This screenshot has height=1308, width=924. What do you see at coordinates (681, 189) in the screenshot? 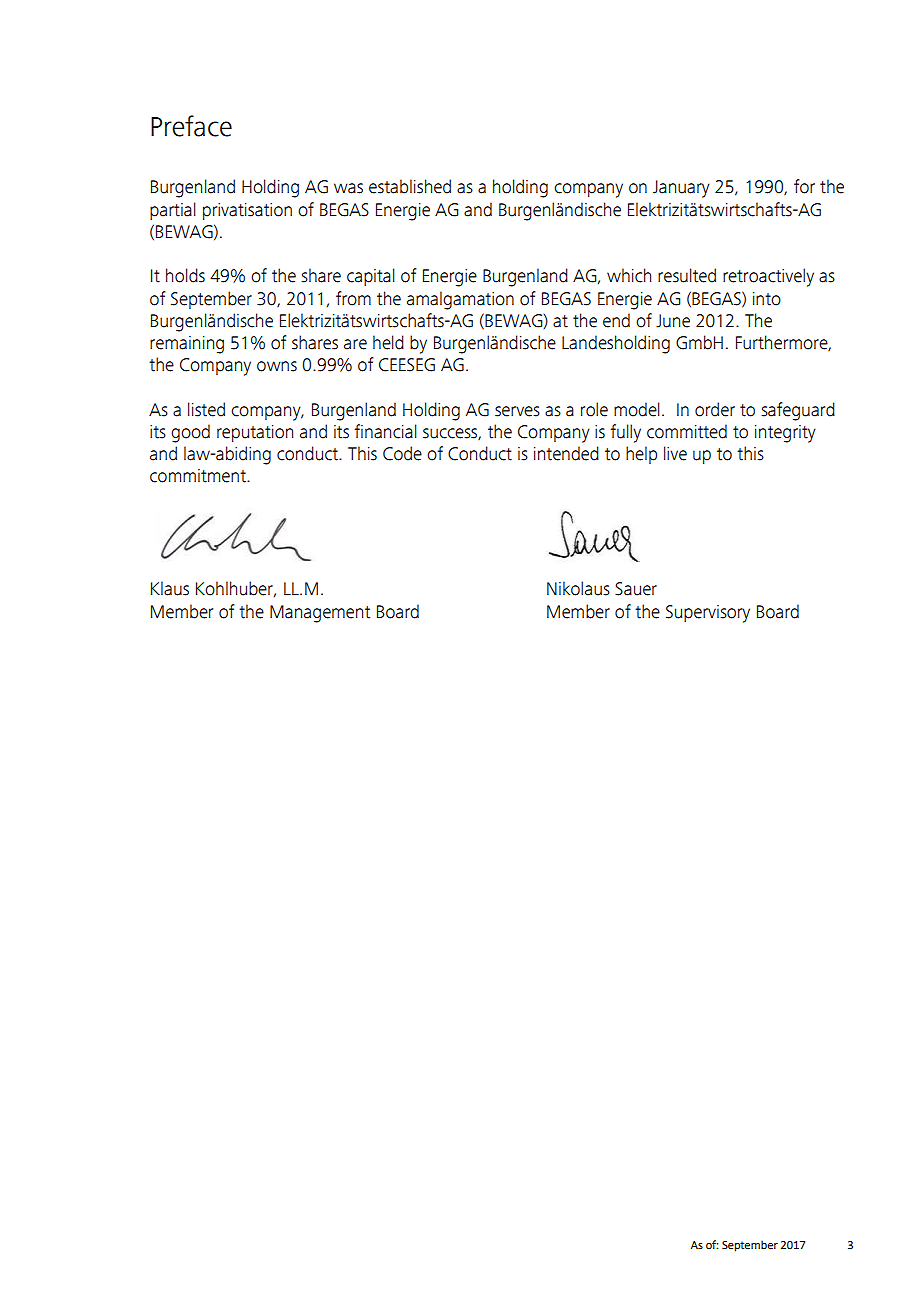
I see `January` at bounding box center [681, 189].
